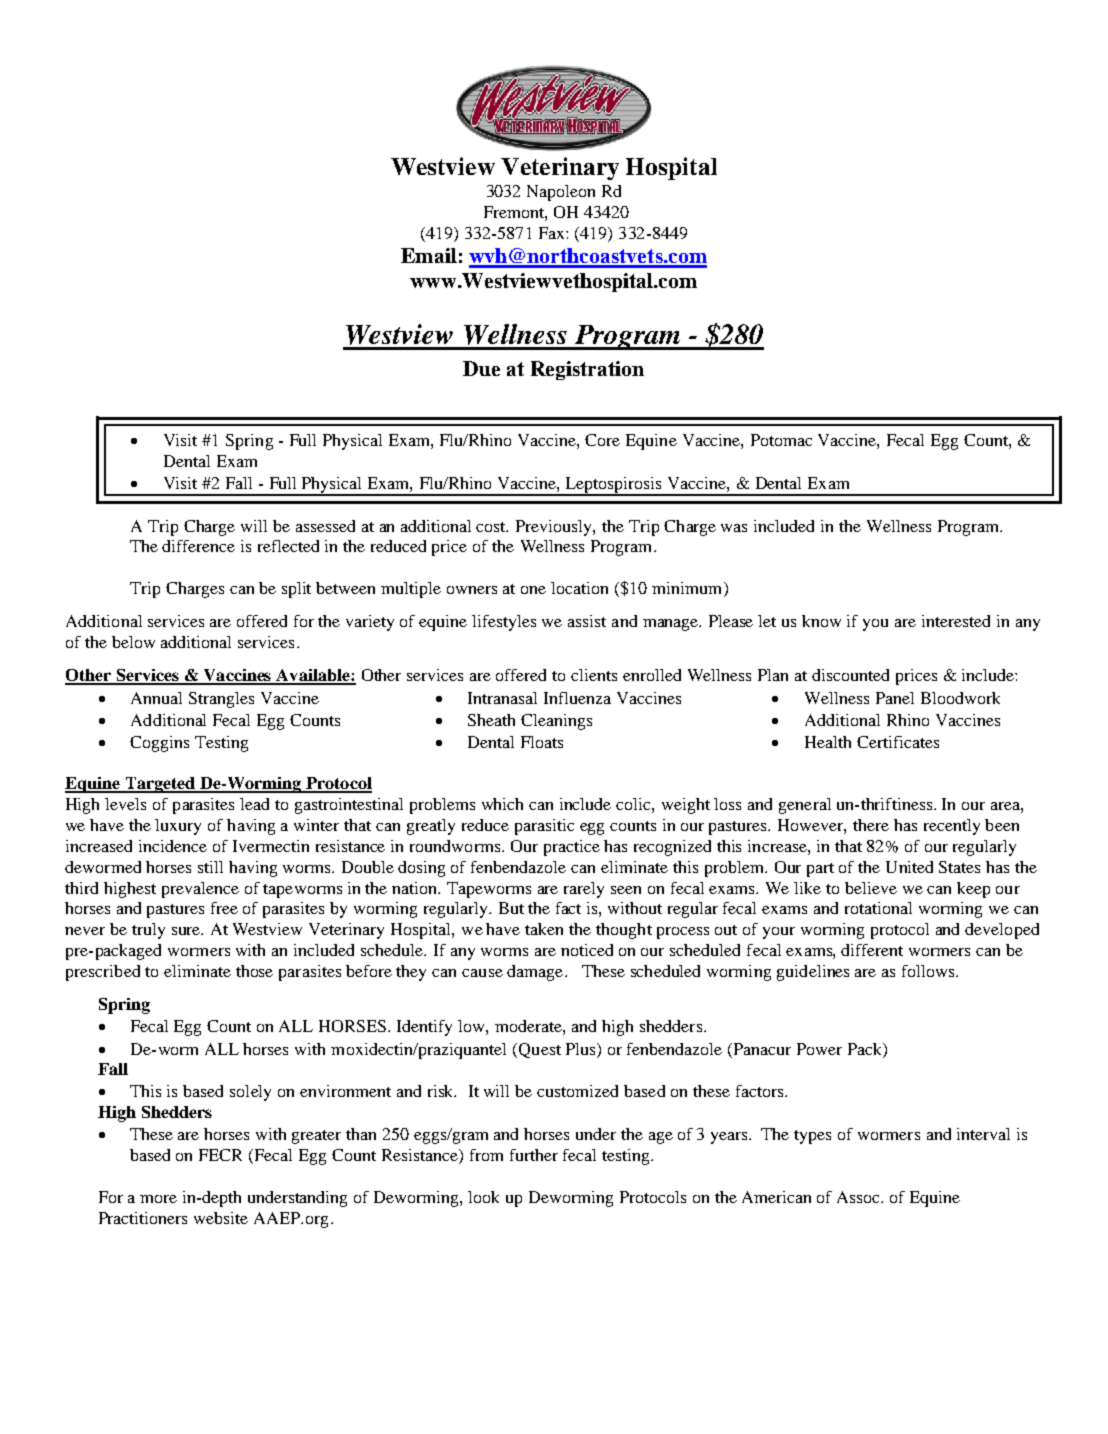 The height and width of the document is (1434, 1108). What do you see at coordinates (553, 233) in the document?
I see `Fax` at bounding box center [553, 233].
